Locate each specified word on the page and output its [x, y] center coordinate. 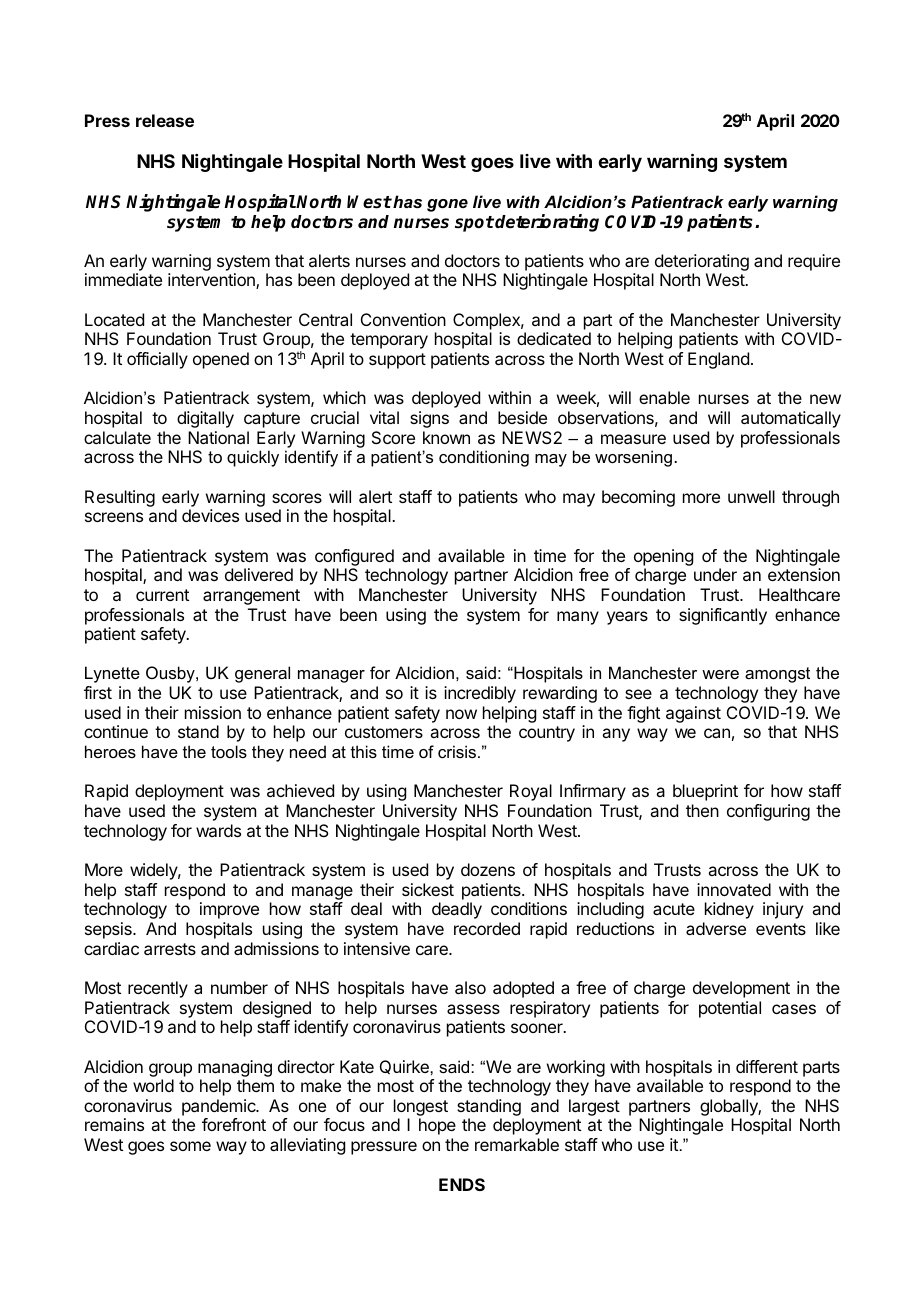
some [190, 1146]
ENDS [462, 1184]
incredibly [480, 694]
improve [229, 910]
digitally [205, 419]
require [814, 262]
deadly [457, 910]
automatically [791, 419]
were [720, 674]
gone [447, 205]
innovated [734, 889]
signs [429, 419]
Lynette [112, 674]
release [165, 120]
